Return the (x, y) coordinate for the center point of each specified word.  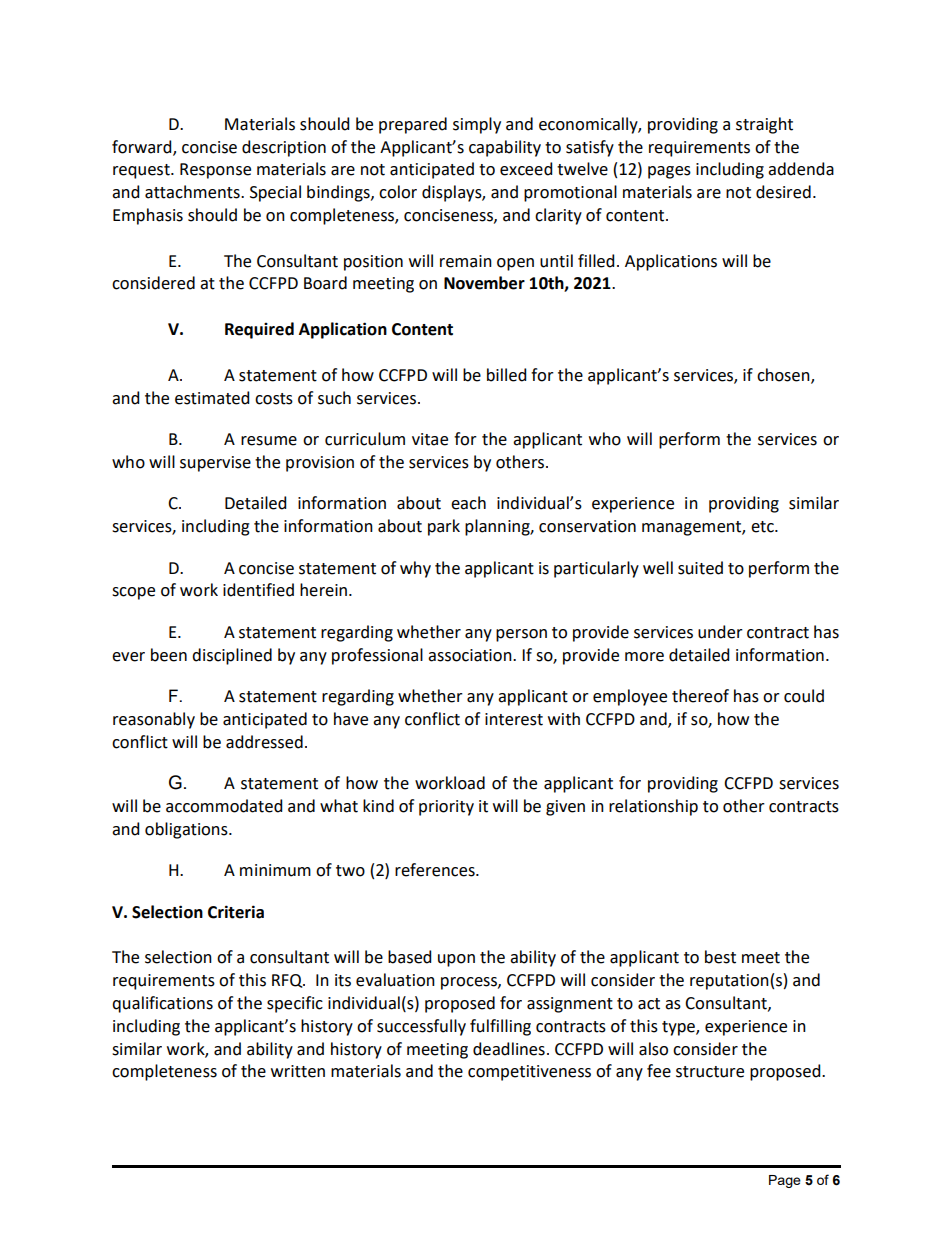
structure (710, 1072)
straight (764, 125)
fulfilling (500, 1027)
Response (215, 171)
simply (477, 125)
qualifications (162, 1004)
